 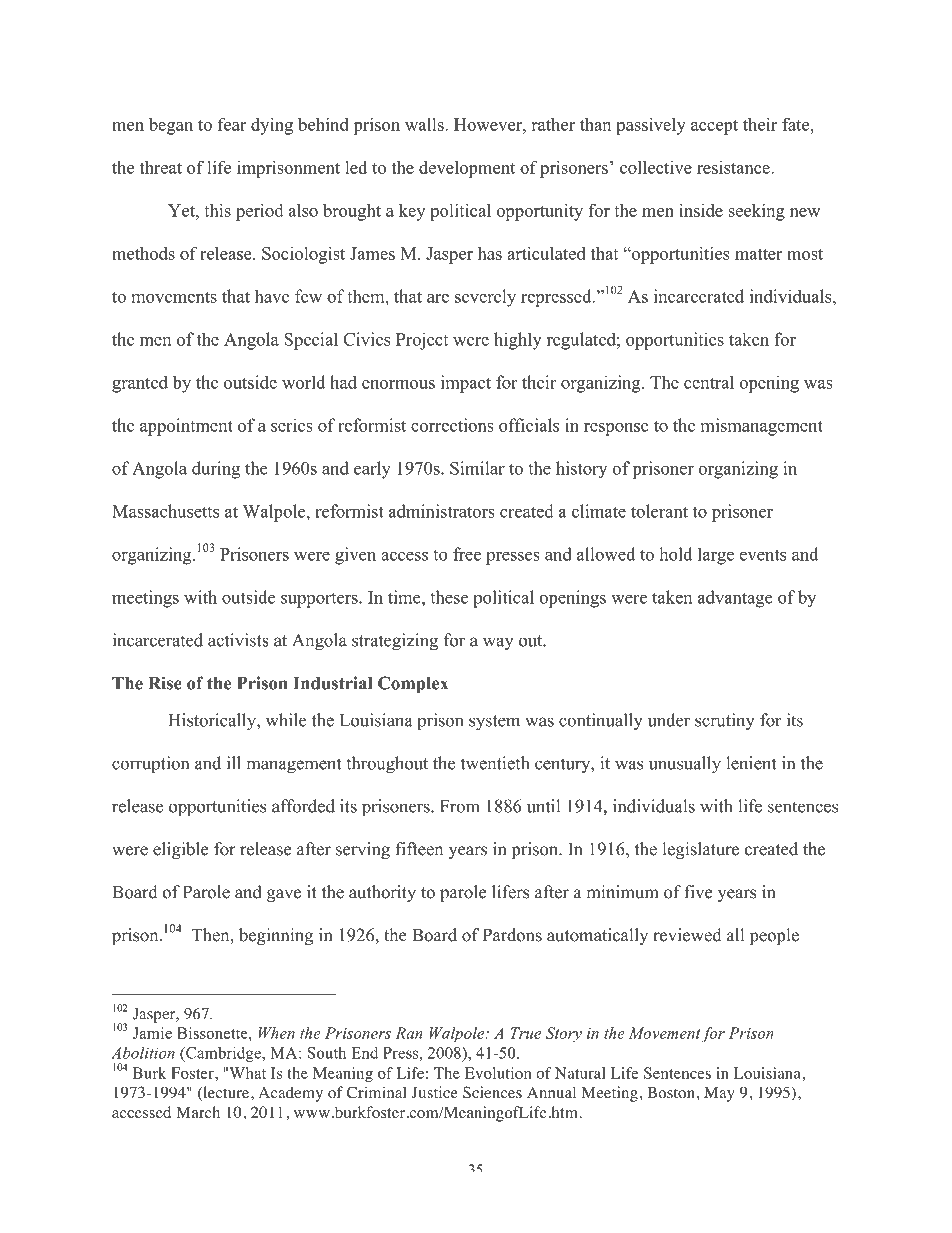 I want to click on fear, so click(x=232, y=124).
